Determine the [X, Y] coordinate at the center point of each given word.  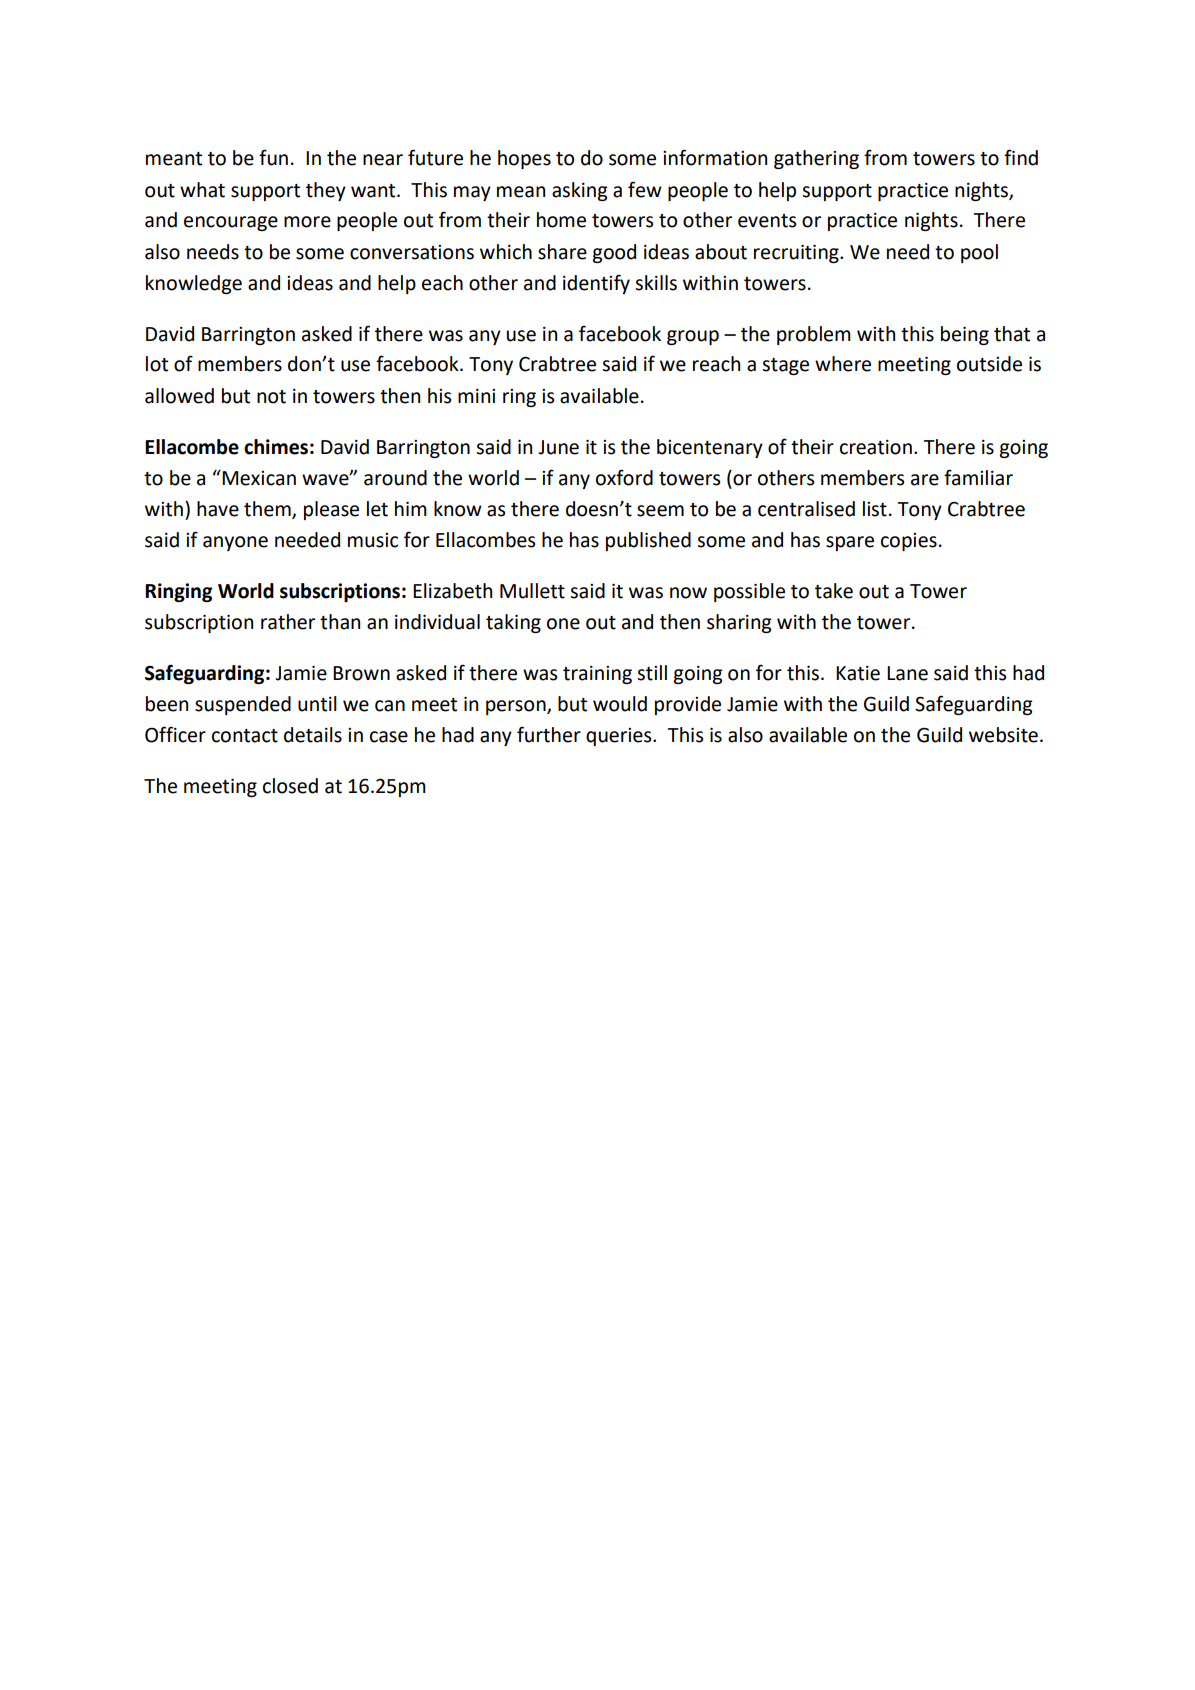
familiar [978, 477]
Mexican [259, 478]
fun [273, 157]
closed [290, 786]
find [1021, 157]
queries [620, 737]
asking [580, 191]
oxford [624, 477]
